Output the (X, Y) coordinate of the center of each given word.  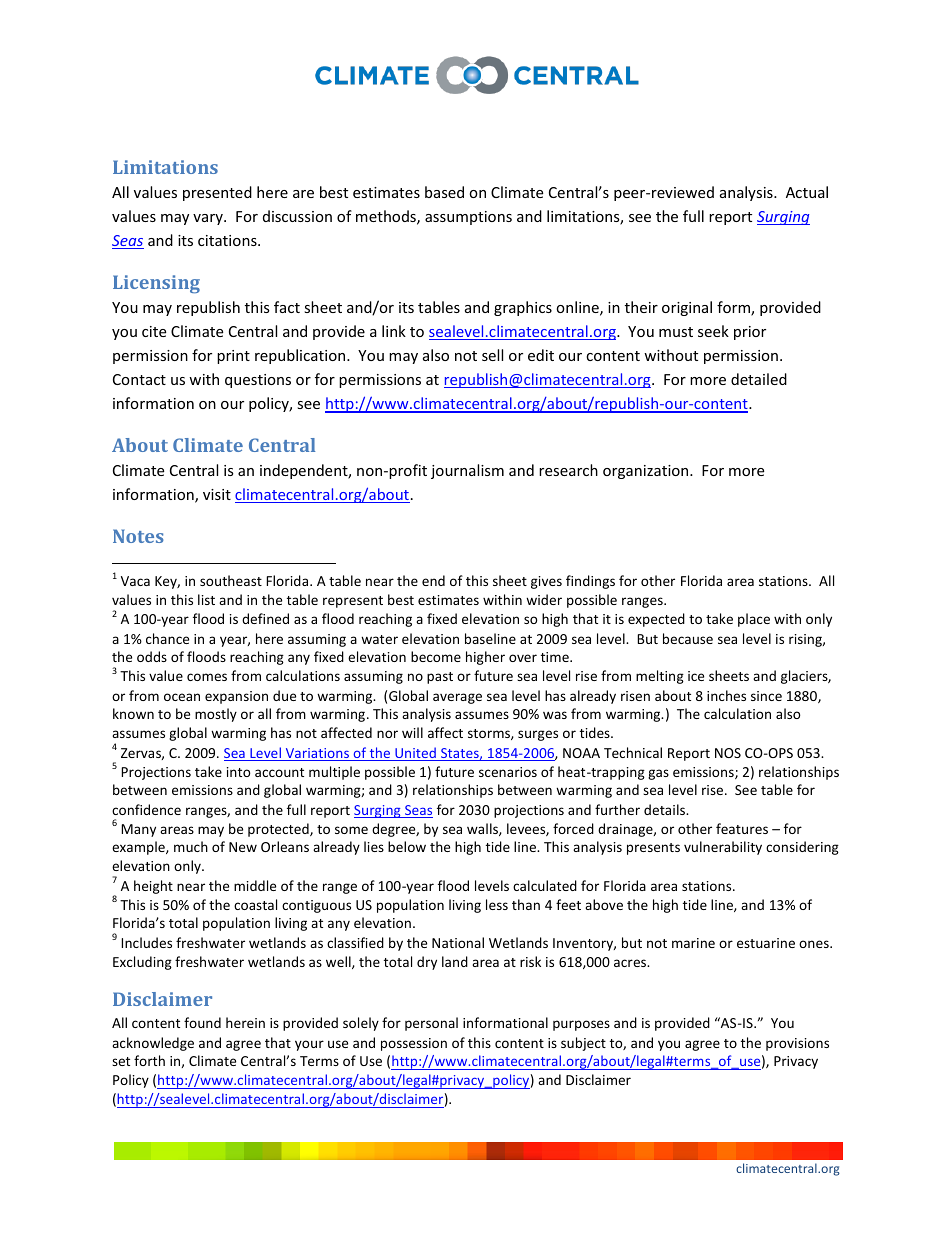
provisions (797, 1044)
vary (209, 219)
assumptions (468, 218)
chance (167, 638)
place (754, 620)
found (202, 1022)
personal (431, 1024)
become (436, 656)
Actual (807, 192)
